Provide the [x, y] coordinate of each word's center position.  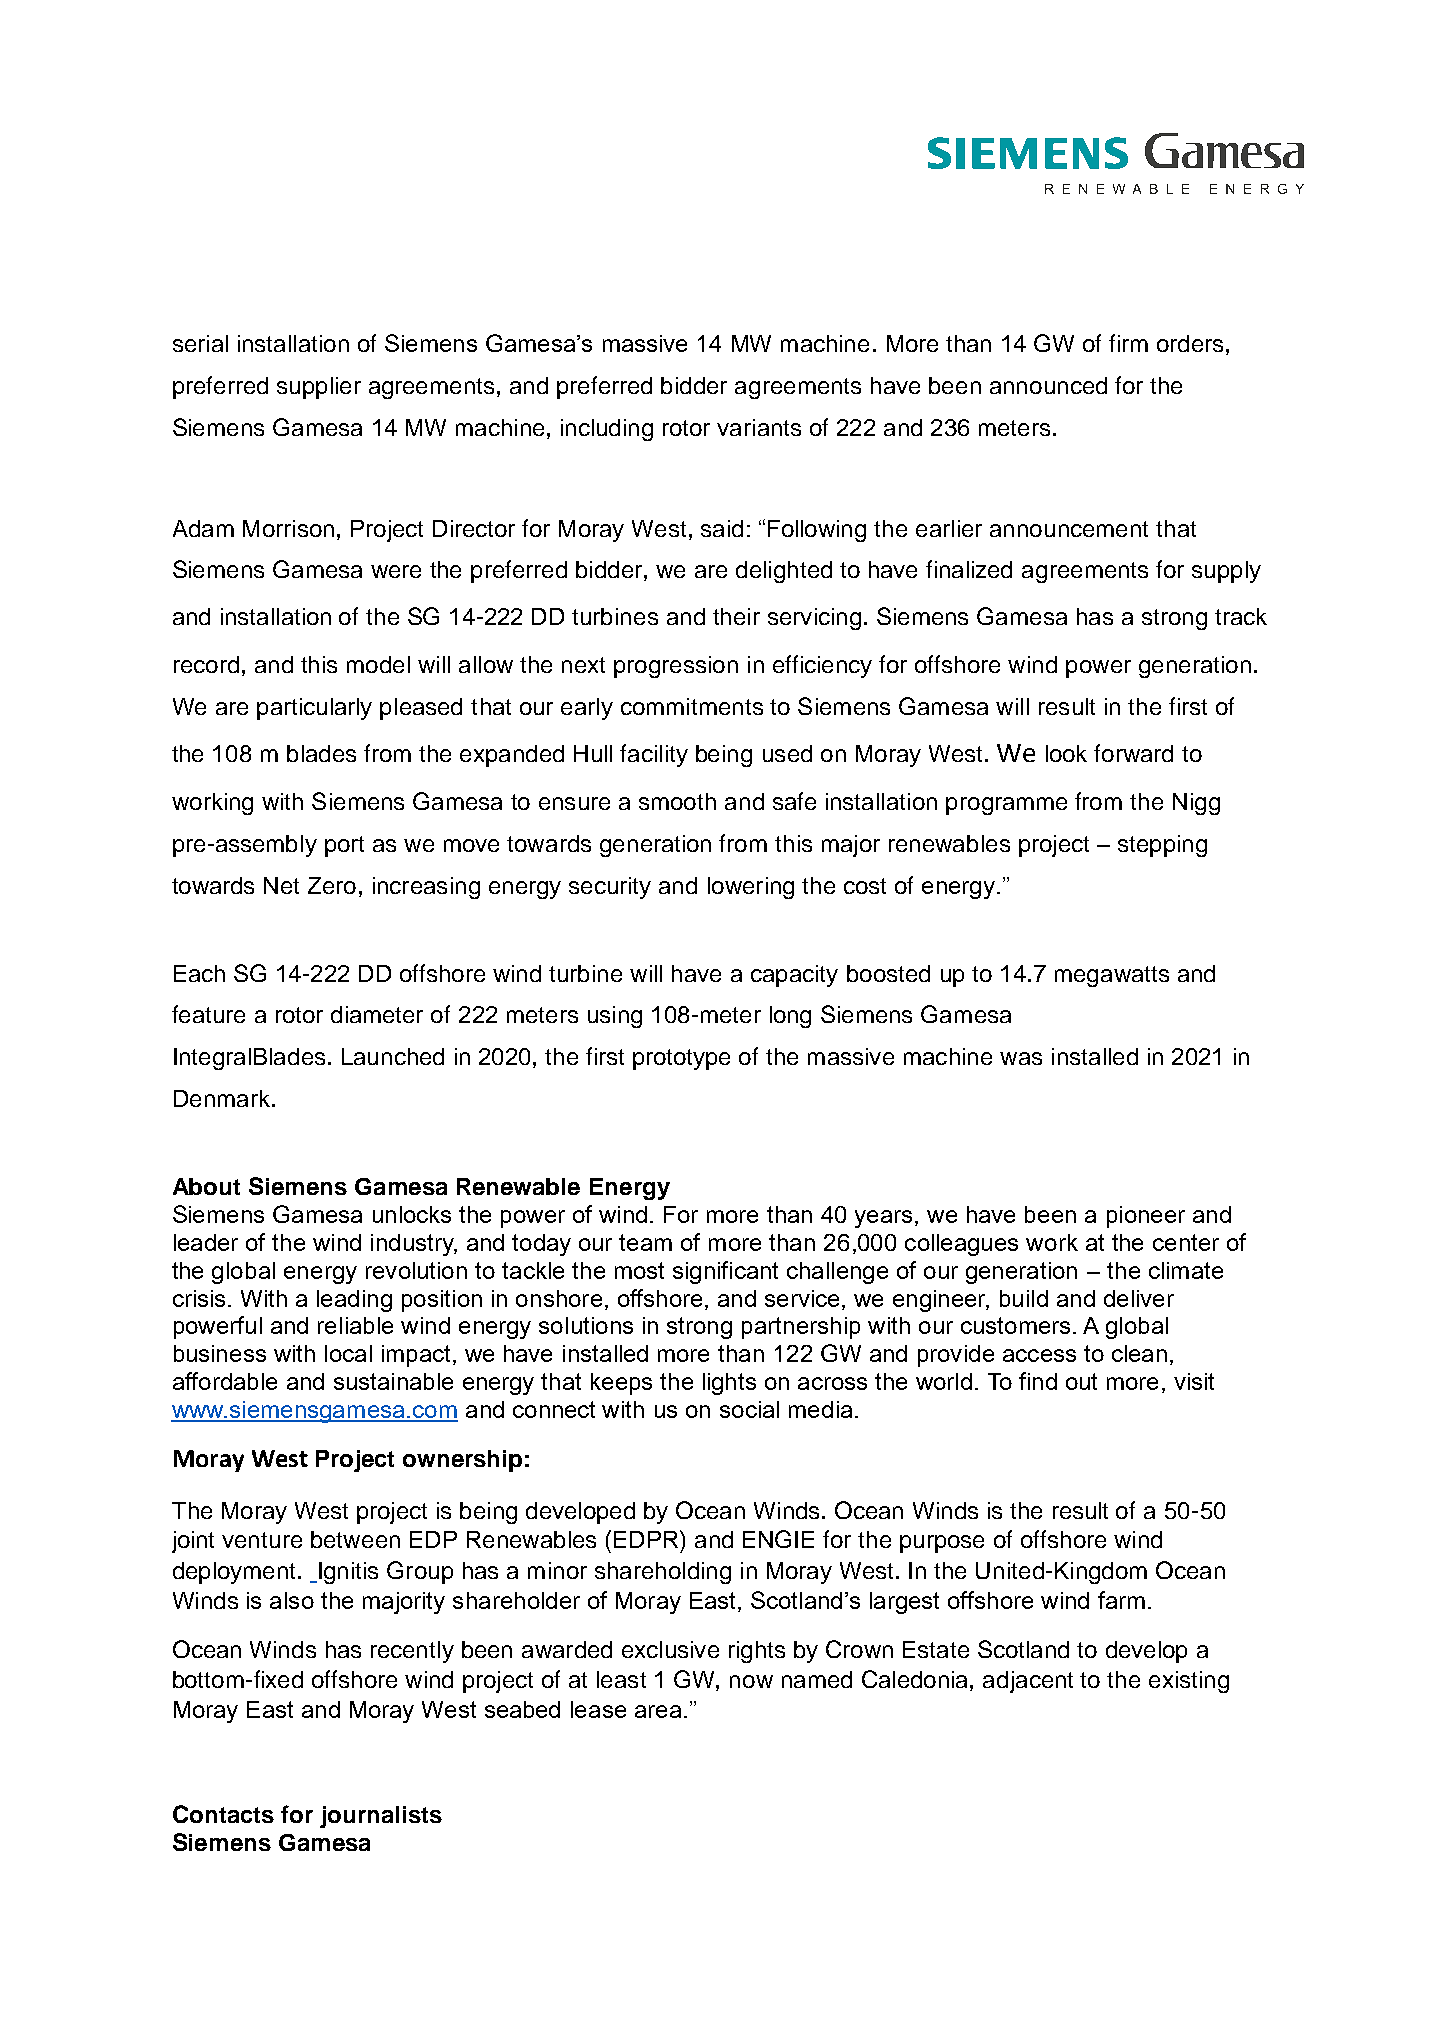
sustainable [393, 1381]
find [1038, 1381]
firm [1128, 343]
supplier [319, 388]
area [658, 1711]
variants [759, 427]
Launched [393, 1056]
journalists [381, 1817]
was [1021, 1058]
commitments [692, 706]
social [749, 1409]
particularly [314, 709]
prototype [681, 1059]
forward [1133, 753]
